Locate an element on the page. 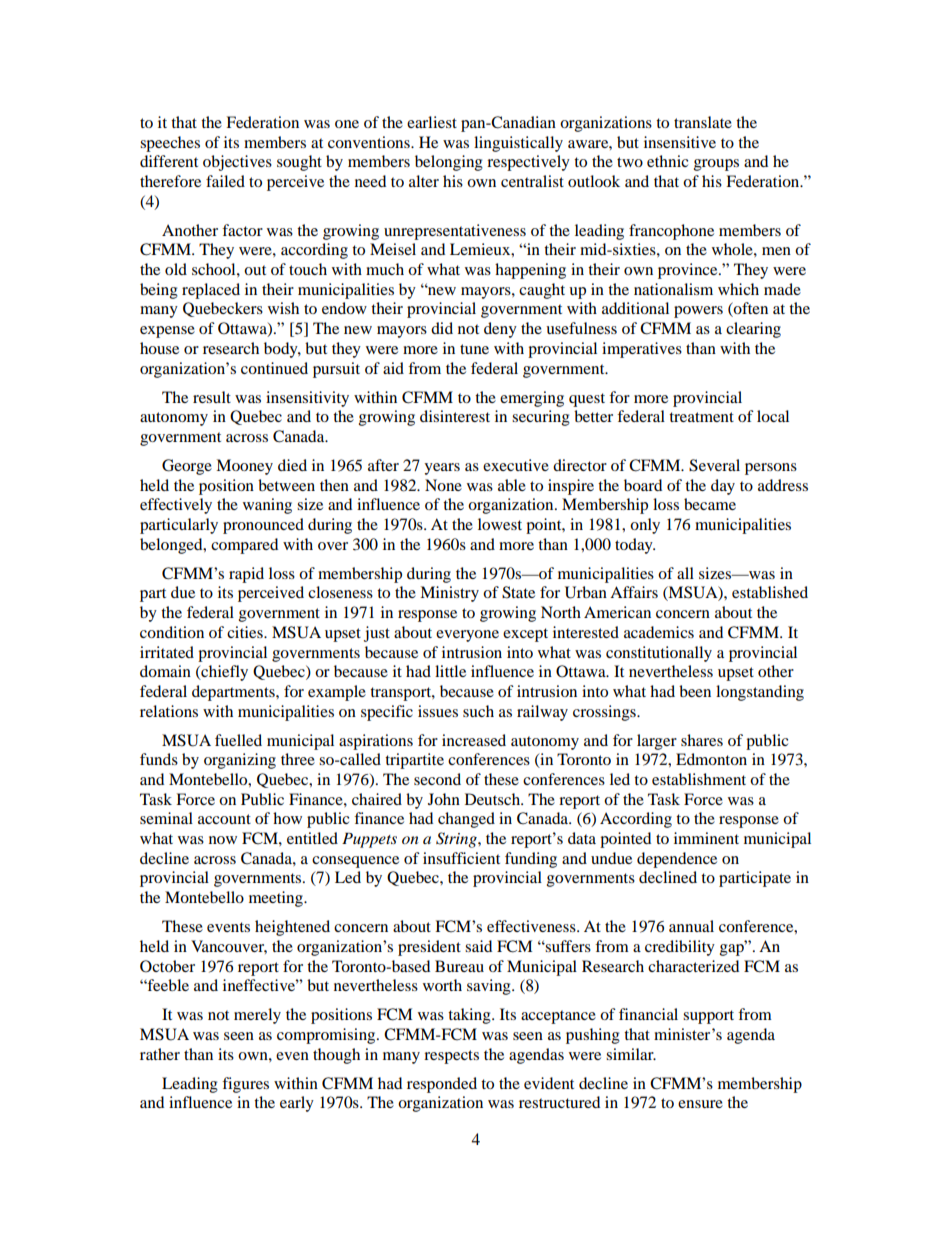 Image resolution: width=952 pixels, height=1233 pixels. tune is located at coordinates (474, 349).
